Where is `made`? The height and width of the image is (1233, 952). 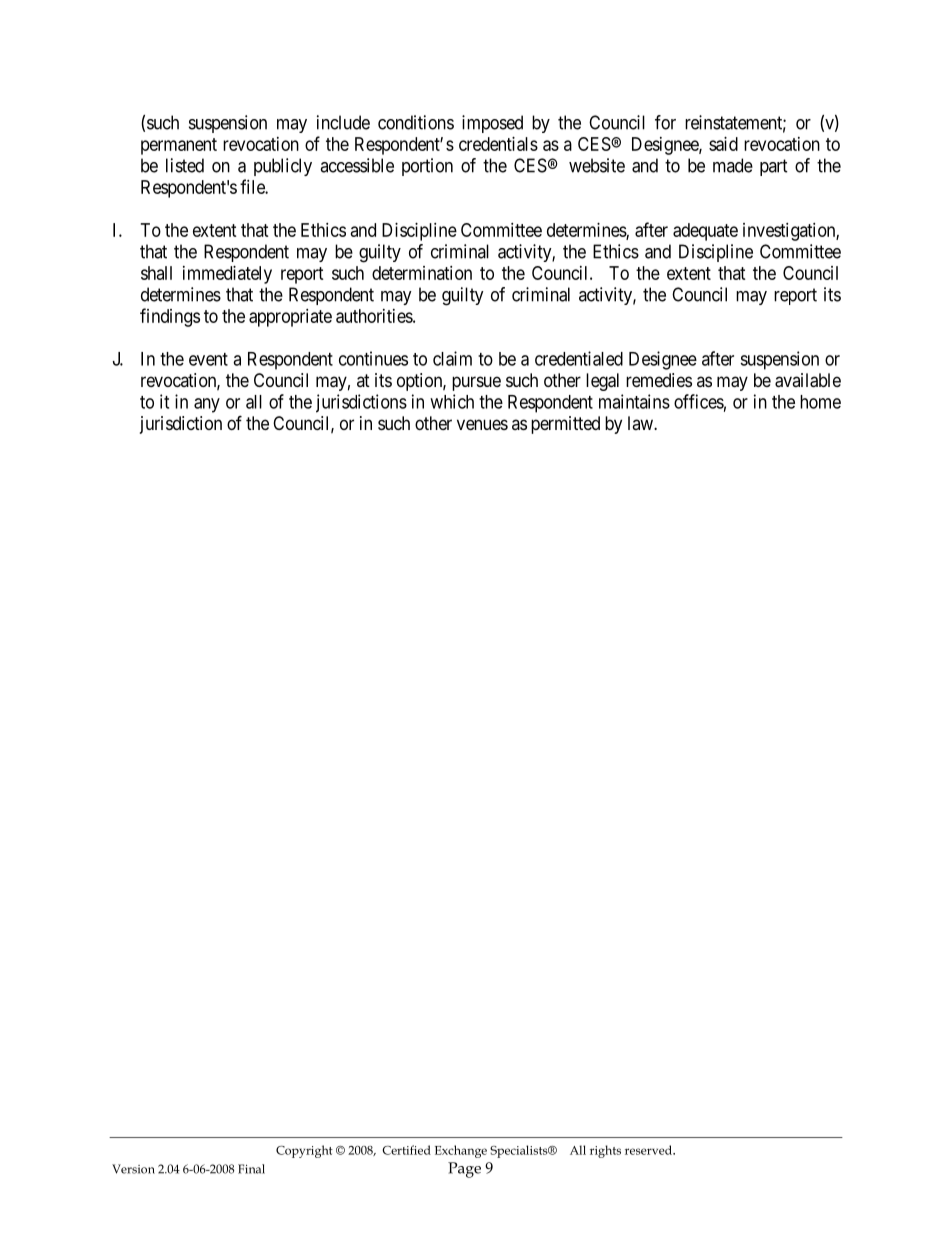 made is located at coordinates (733, 165).
